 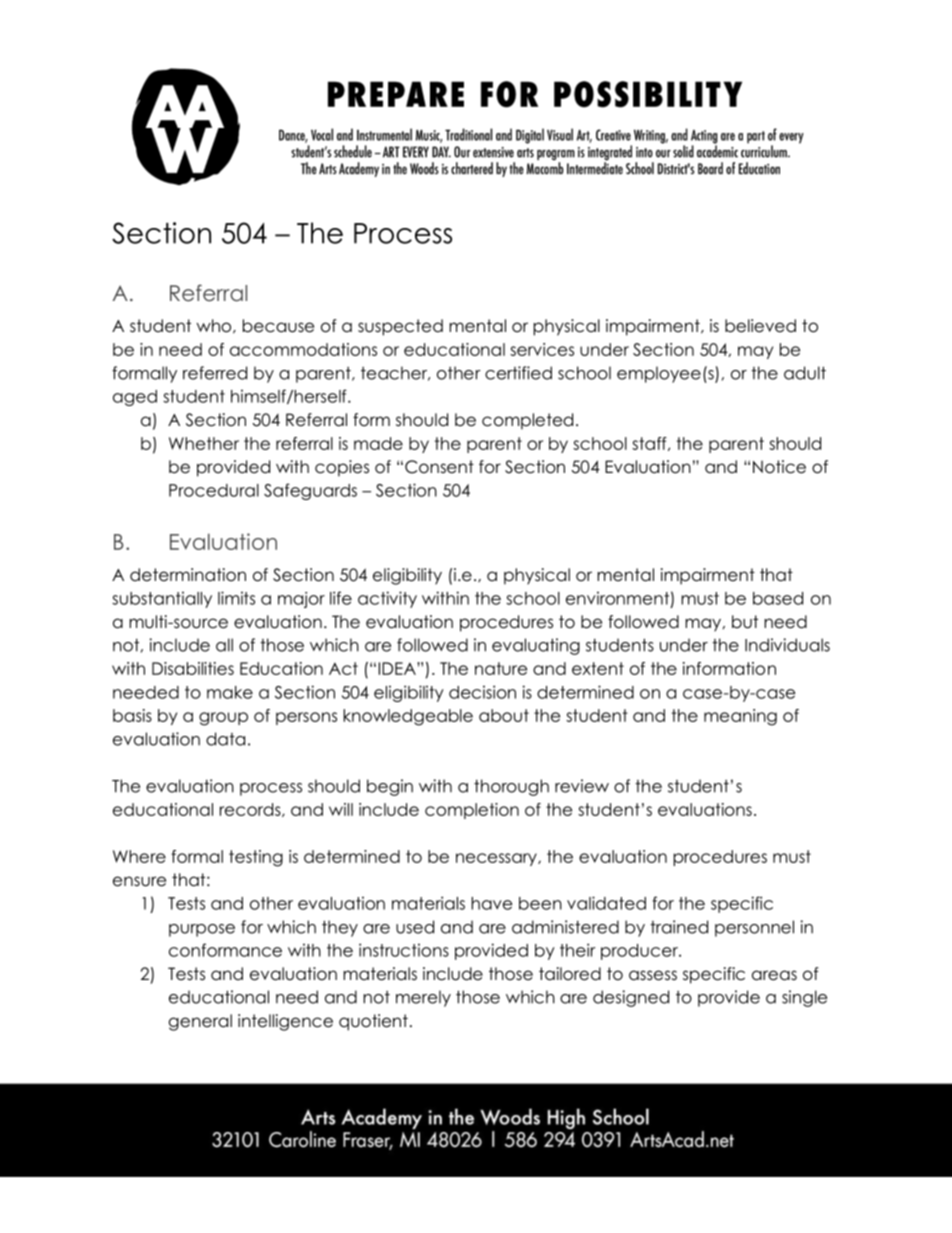 I want to click on merely, so click(x=423, y=998).
